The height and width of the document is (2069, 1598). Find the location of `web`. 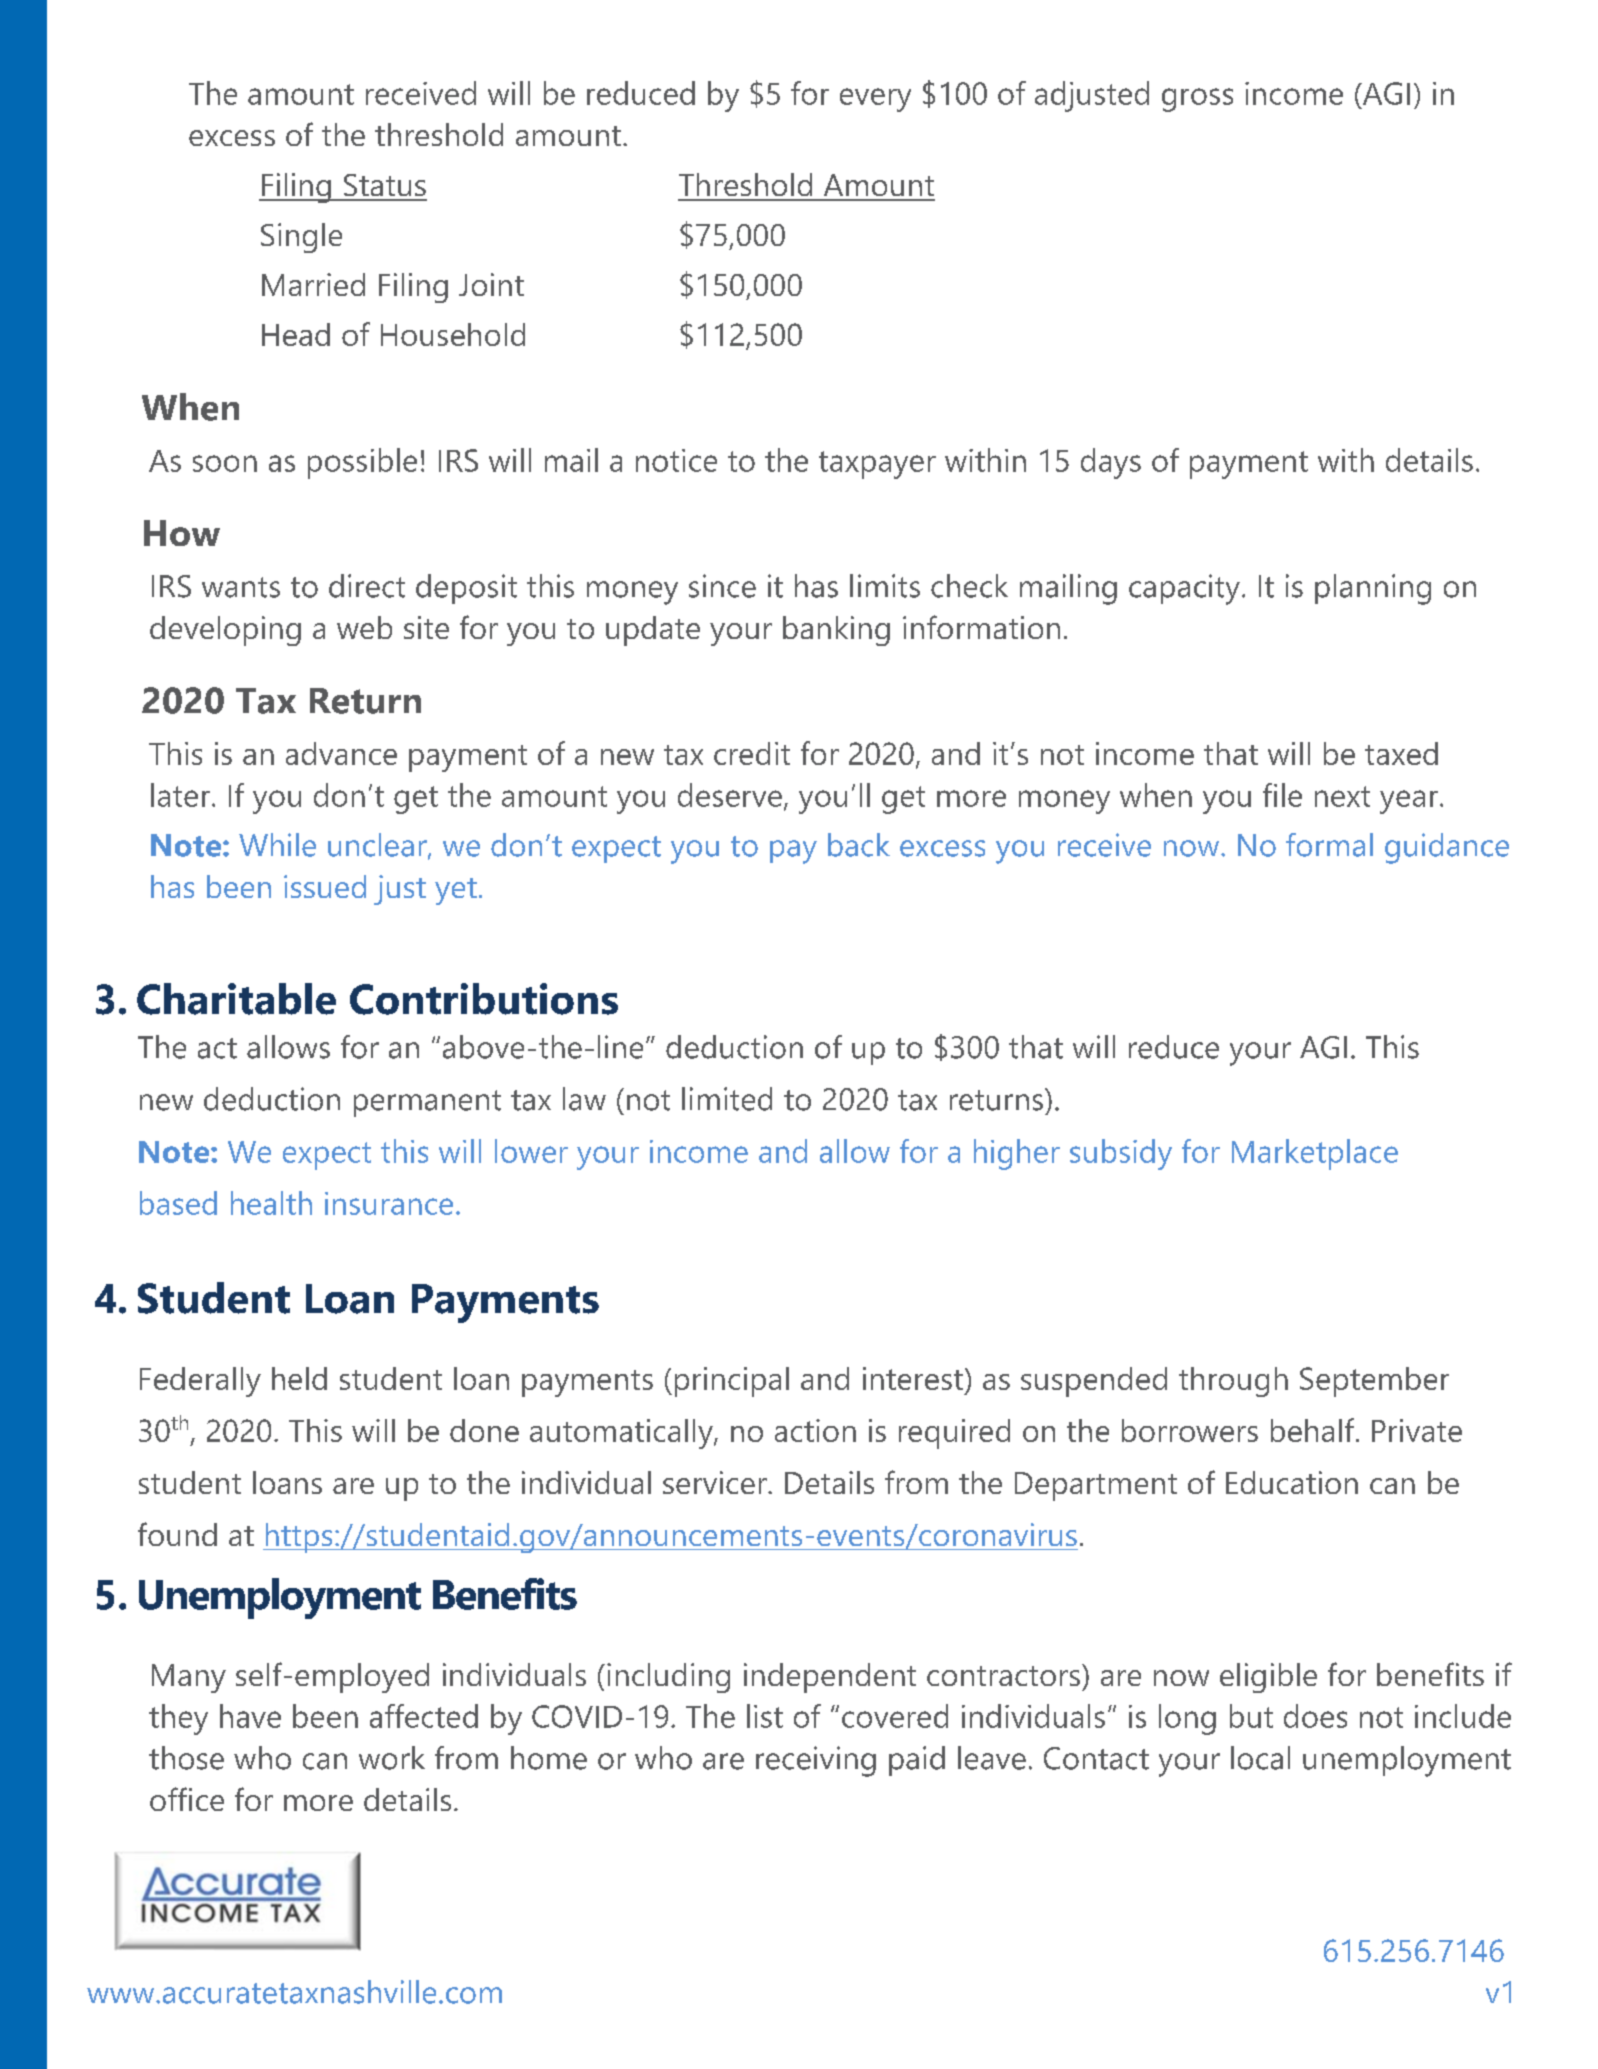

web is located at coordinates (364, 627).
